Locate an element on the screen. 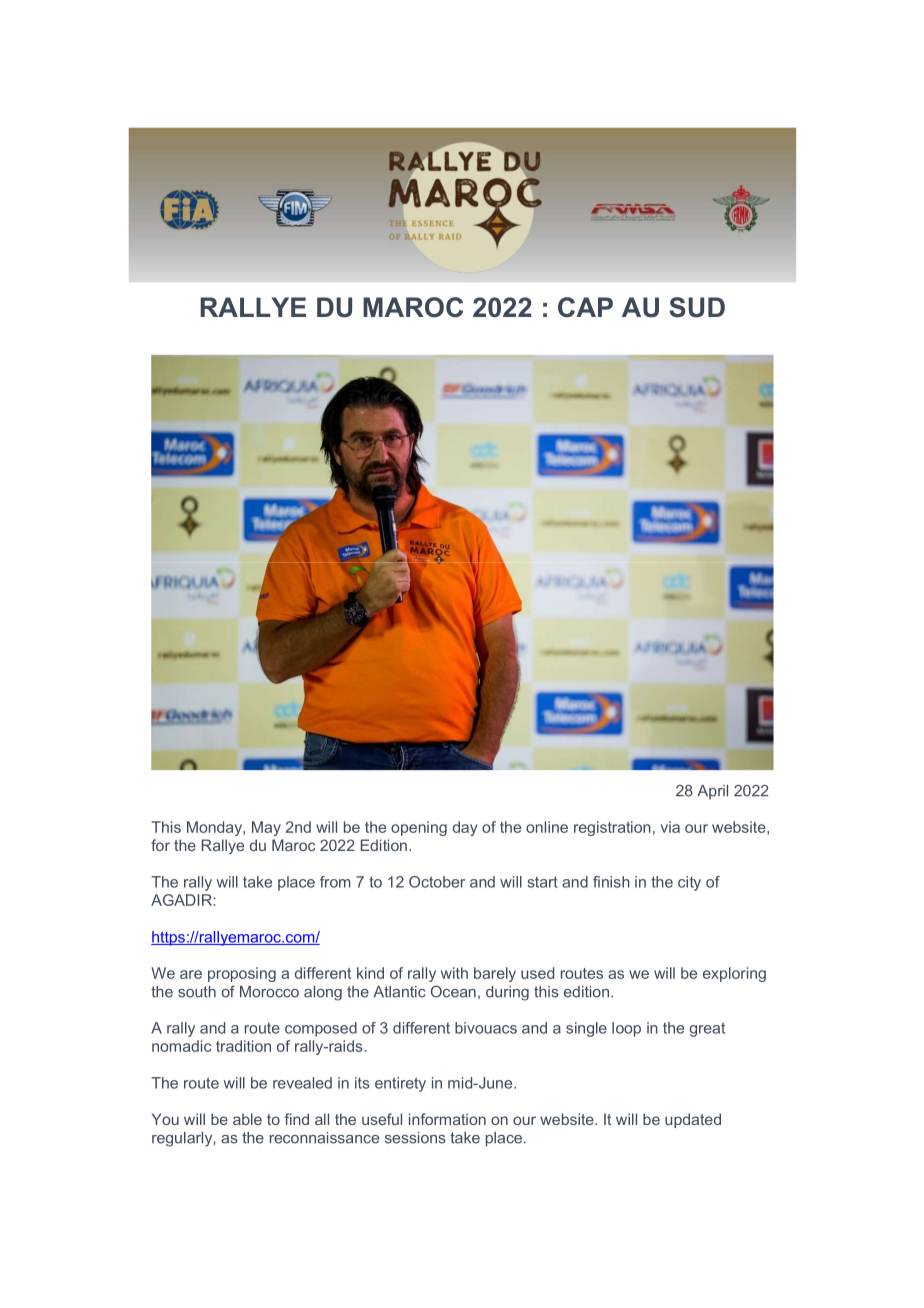 The width and height of the screenshot is (924, 1308). online is located at coordinates (547, 827).
